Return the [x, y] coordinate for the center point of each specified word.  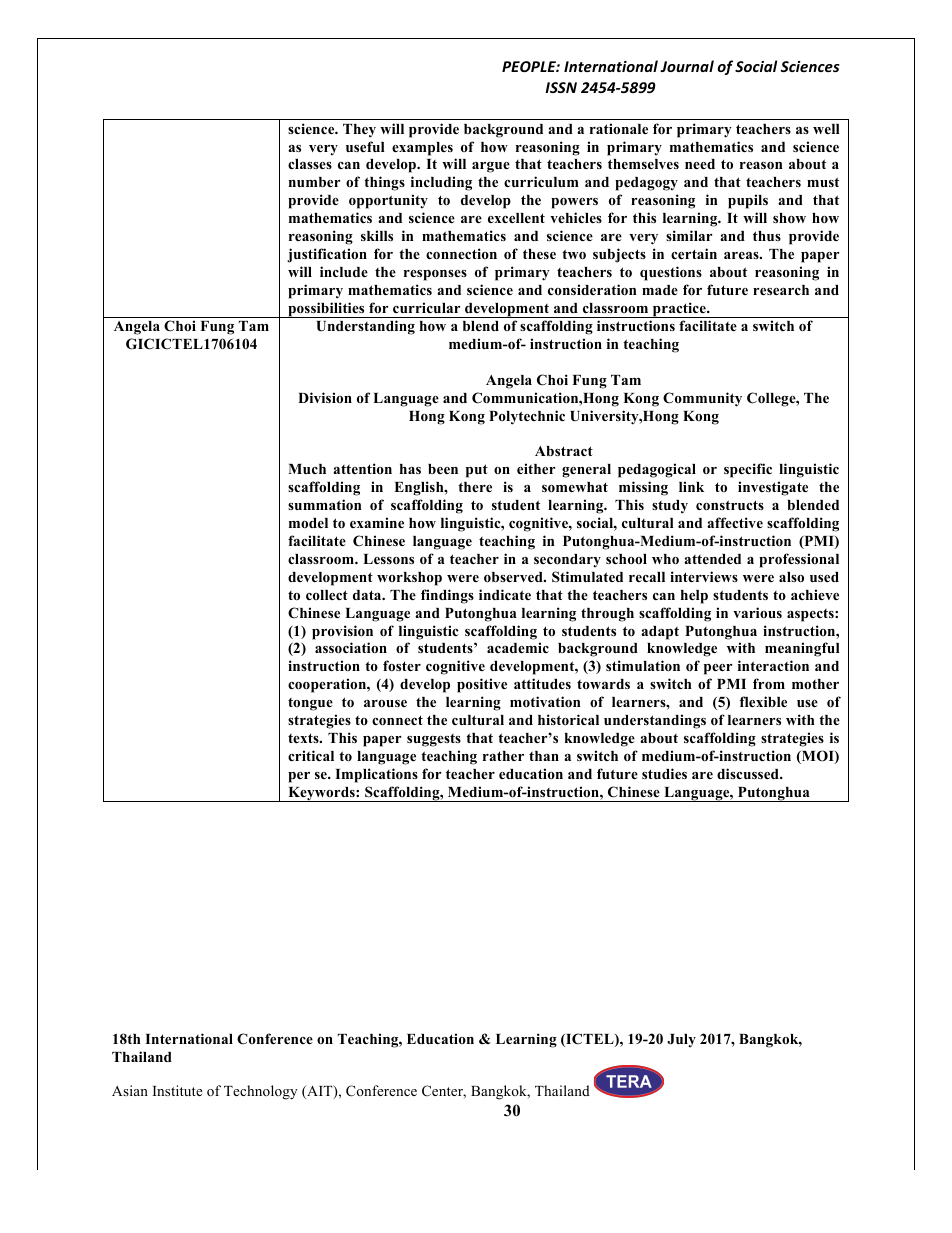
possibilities [326, 310]
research [781, 290]
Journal [687, 66]
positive [482, 685]
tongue [310, 704]
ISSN [561, 87]
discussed [749, 773]
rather [503, 756]
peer [718, 669]
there [475, 487]
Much [307, 469]
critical [311, 755]
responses [435, 275]
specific [748, 470]
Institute [178, 1090]
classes [310, 164]
